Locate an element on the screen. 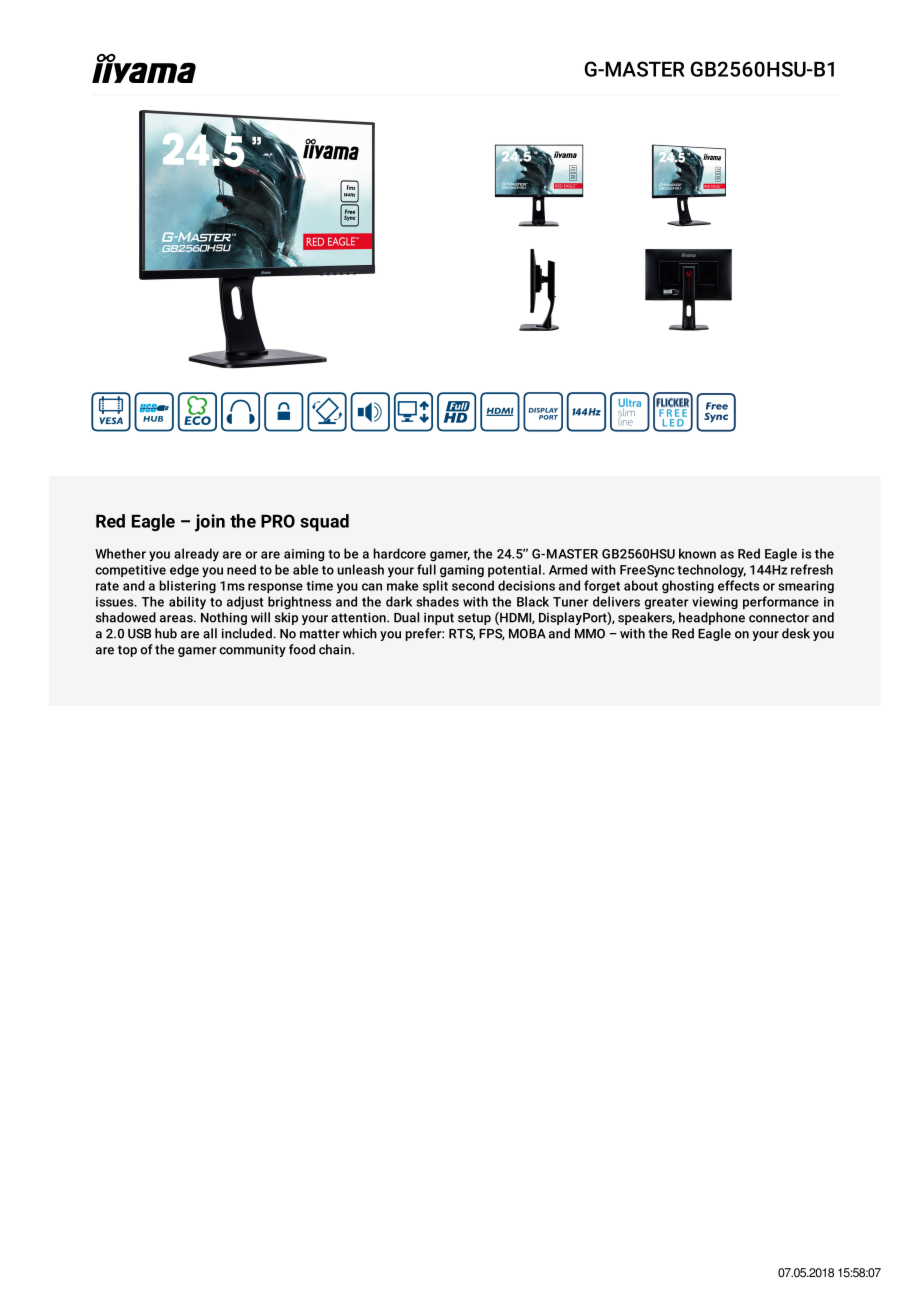  technology is located at coordinates (711, 571).
